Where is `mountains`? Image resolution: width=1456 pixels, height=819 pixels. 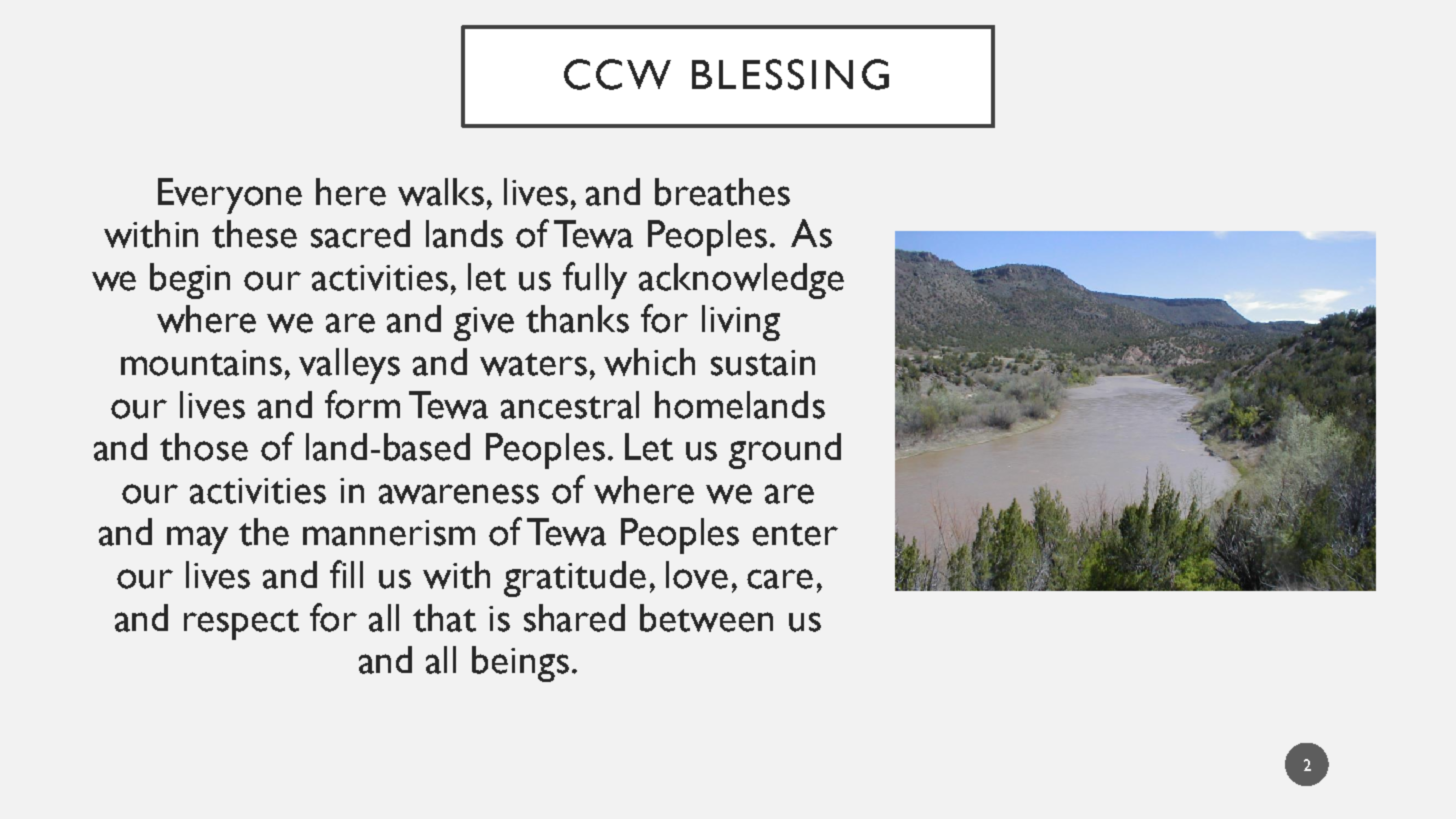 mountains is located at coordinates (201, 363).
